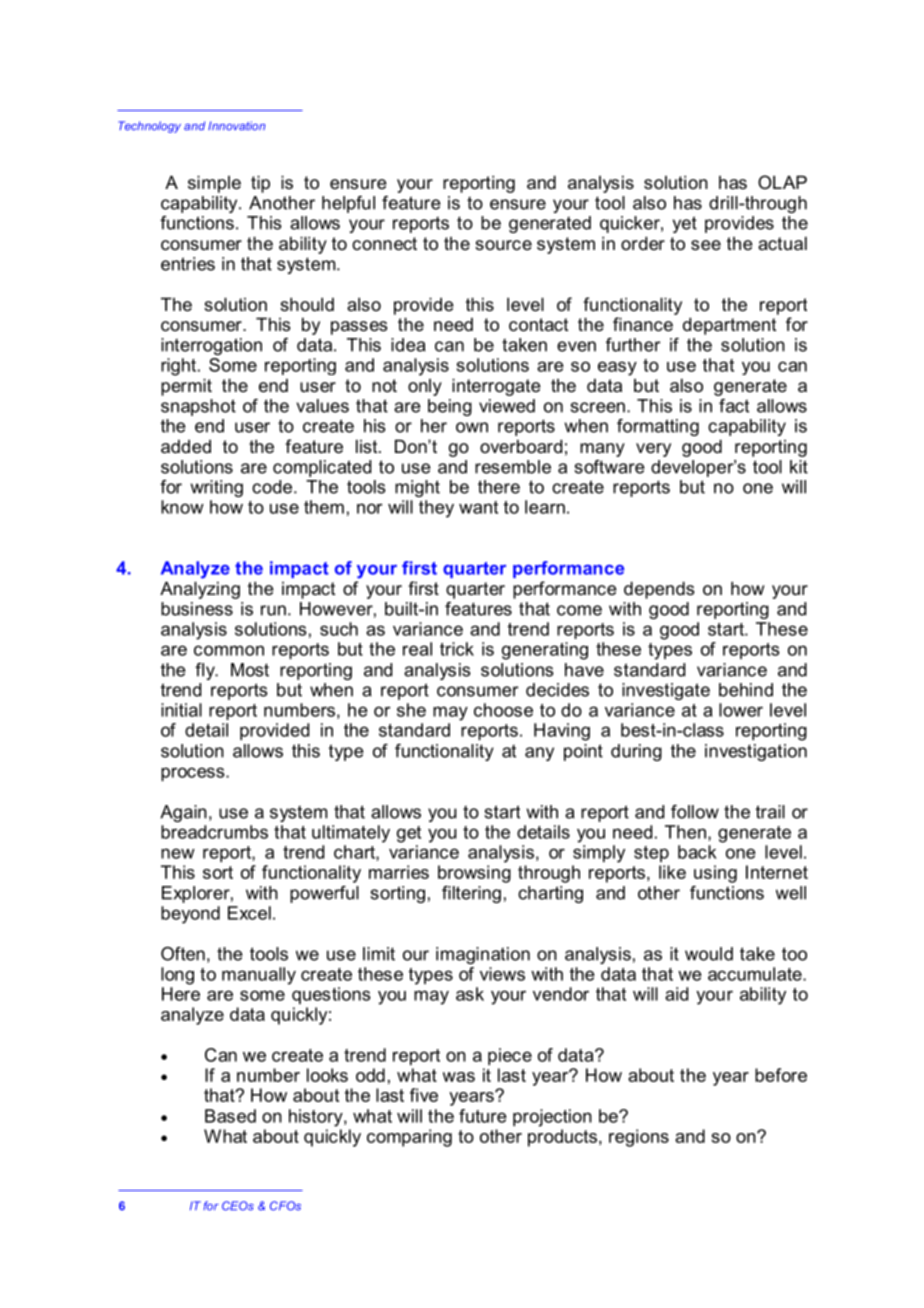 This image has width=924, height=1308. Describe the element at coordinates (214, 184) in the image. I see `simple` at that location.
